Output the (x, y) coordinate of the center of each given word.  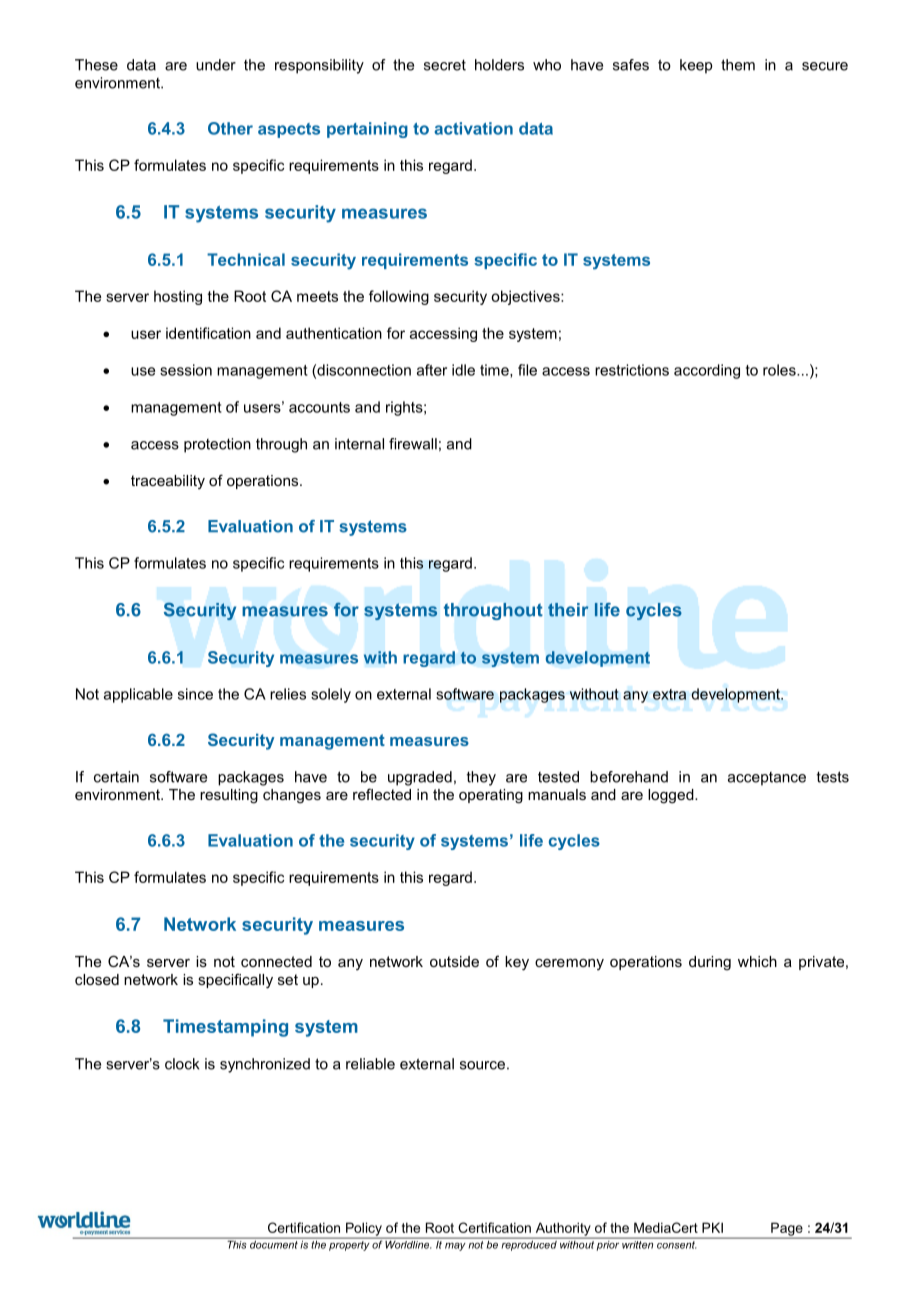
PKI (712, 1227)
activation (473, 128)
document (274, 1243)
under (216, 65)
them (738, 65)
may (455, 1246)
